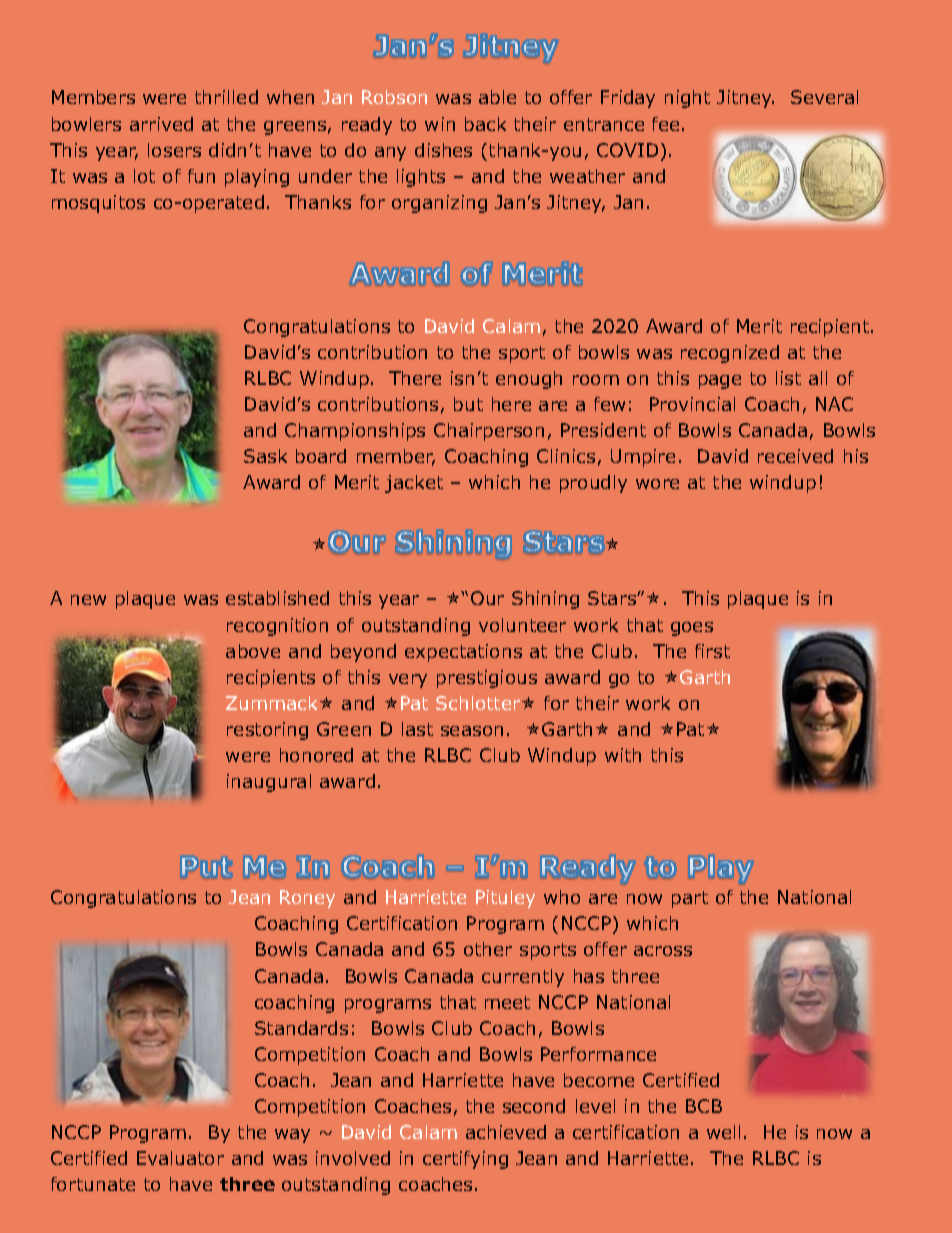 The height and width of the screenshot is (1233, 952). I want to click on night, so click(687, 99).
